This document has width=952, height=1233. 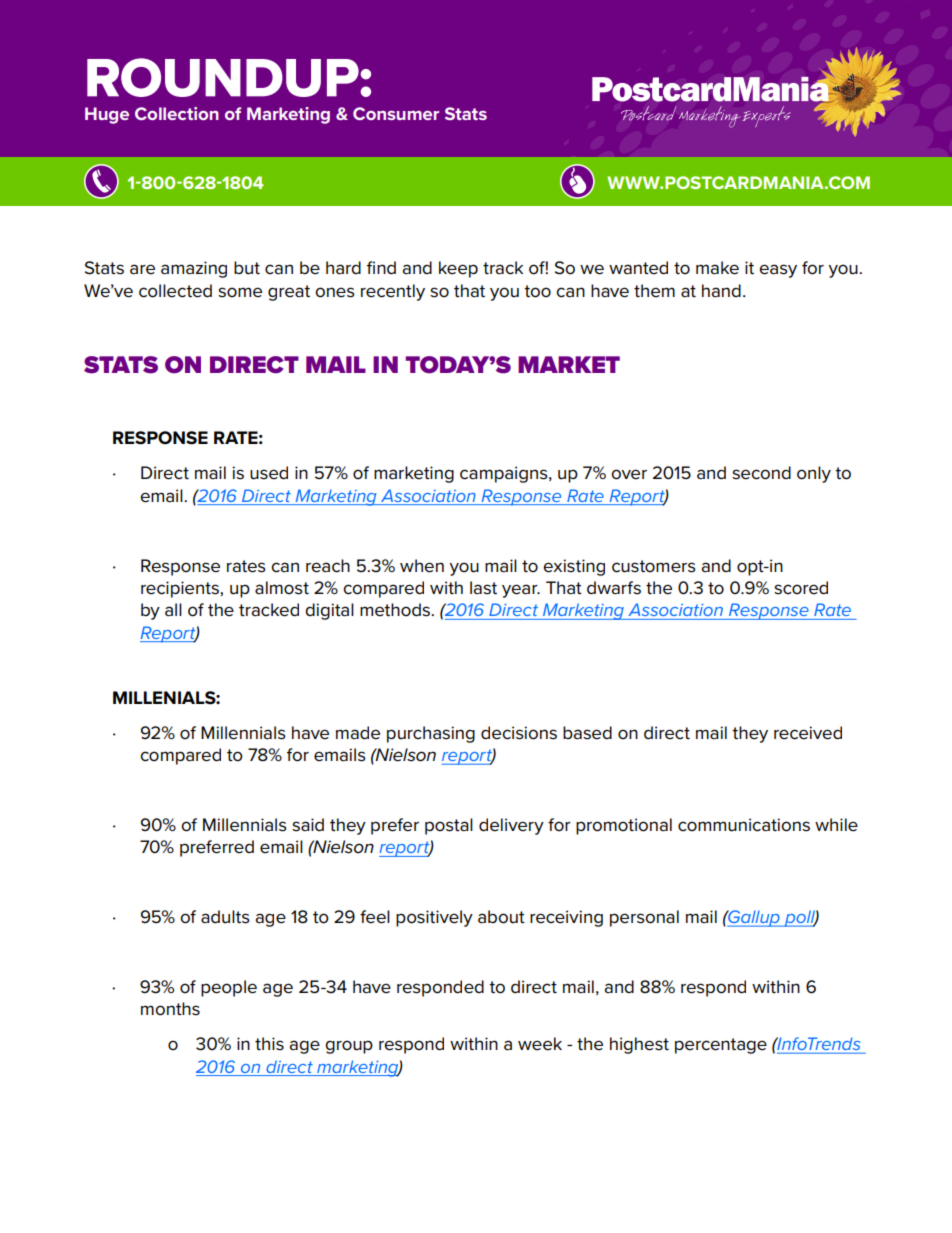 What do you see at coordinates (744, 825) in the document?
I see `communications` at bounding box center [744, 825].
